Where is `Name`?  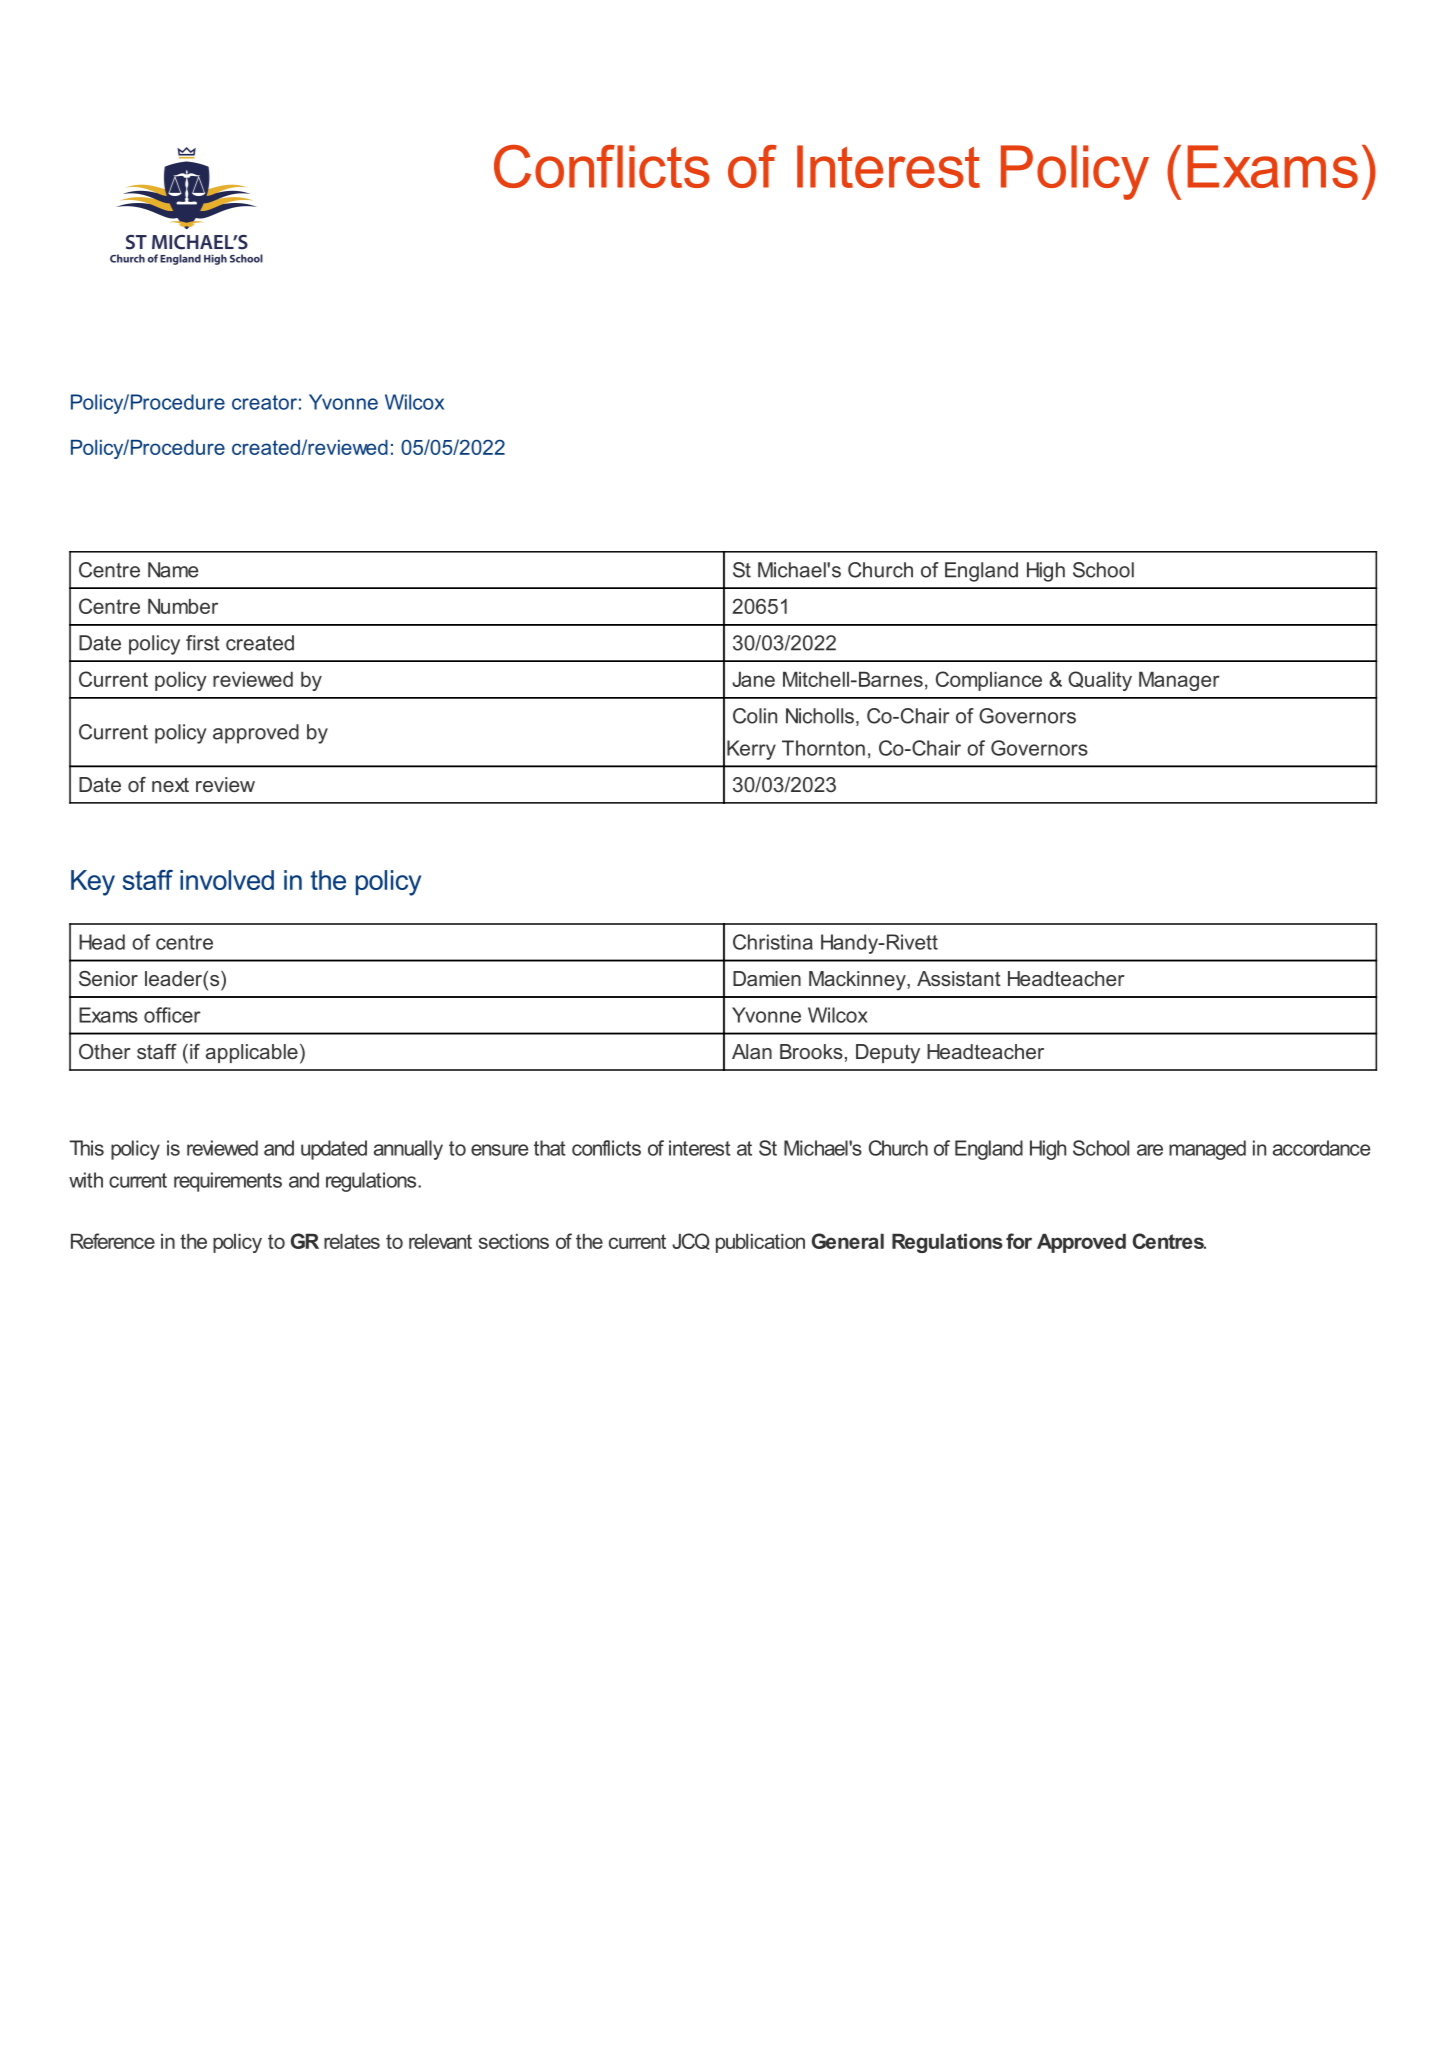
Name is located at coordinates (173, 570).
